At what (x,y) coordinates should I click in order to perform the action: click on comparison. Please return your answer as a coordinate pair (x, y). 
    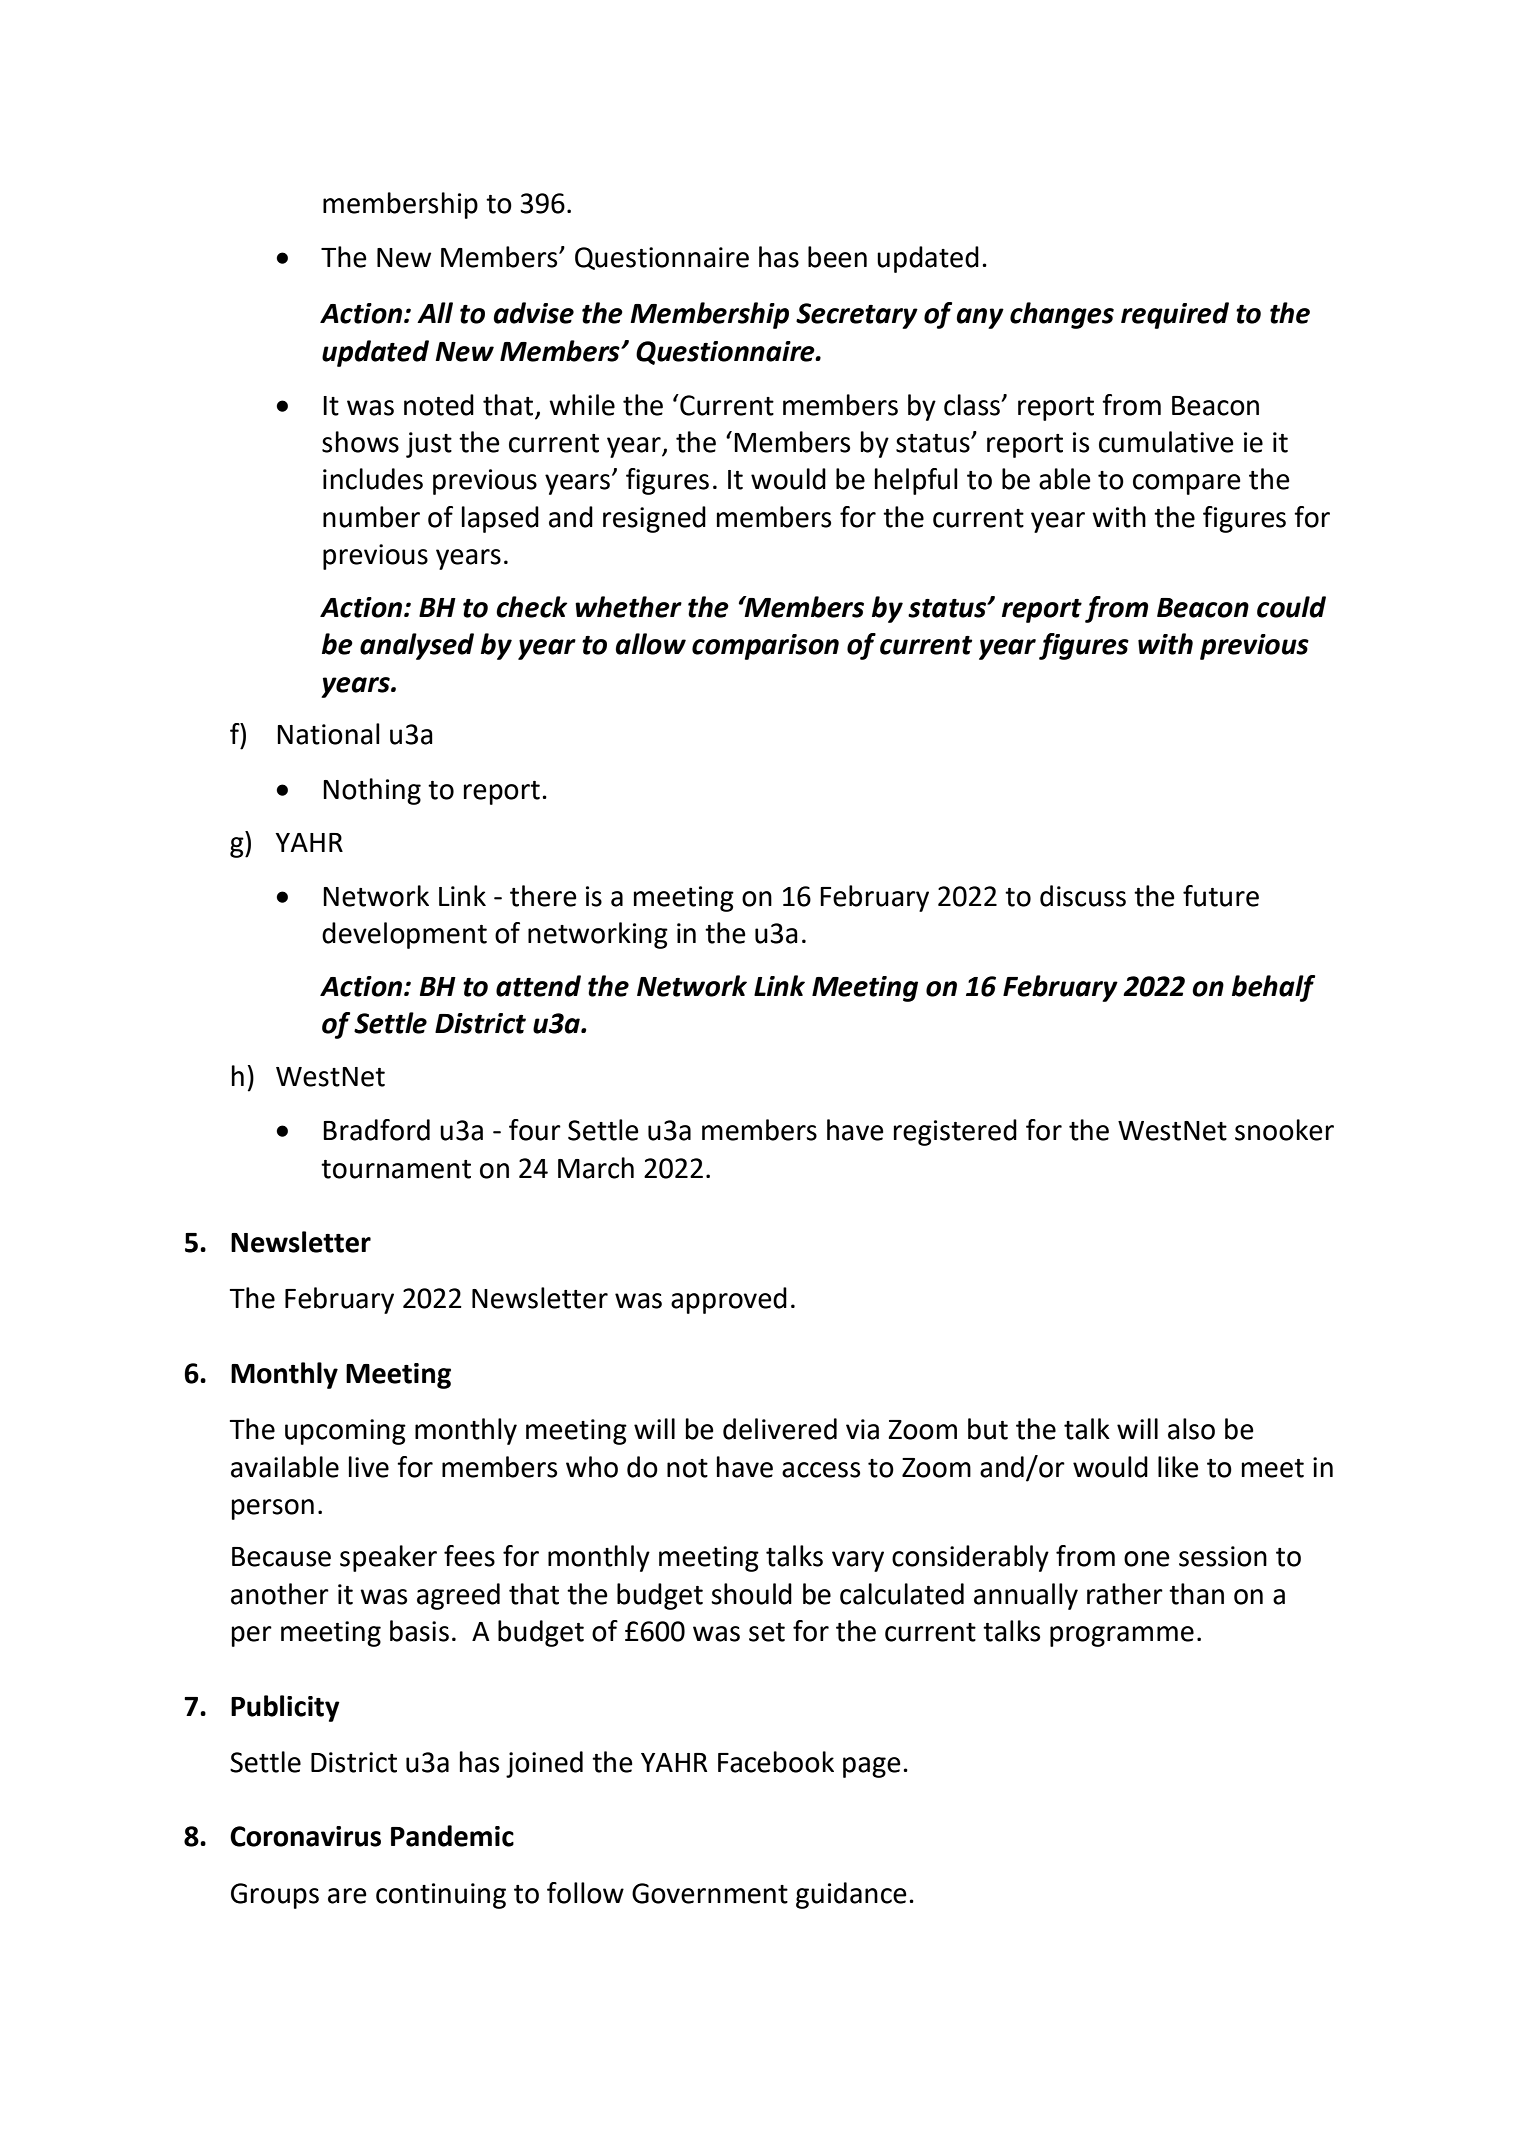
    Looking at the image, I should click on (765, 647).
